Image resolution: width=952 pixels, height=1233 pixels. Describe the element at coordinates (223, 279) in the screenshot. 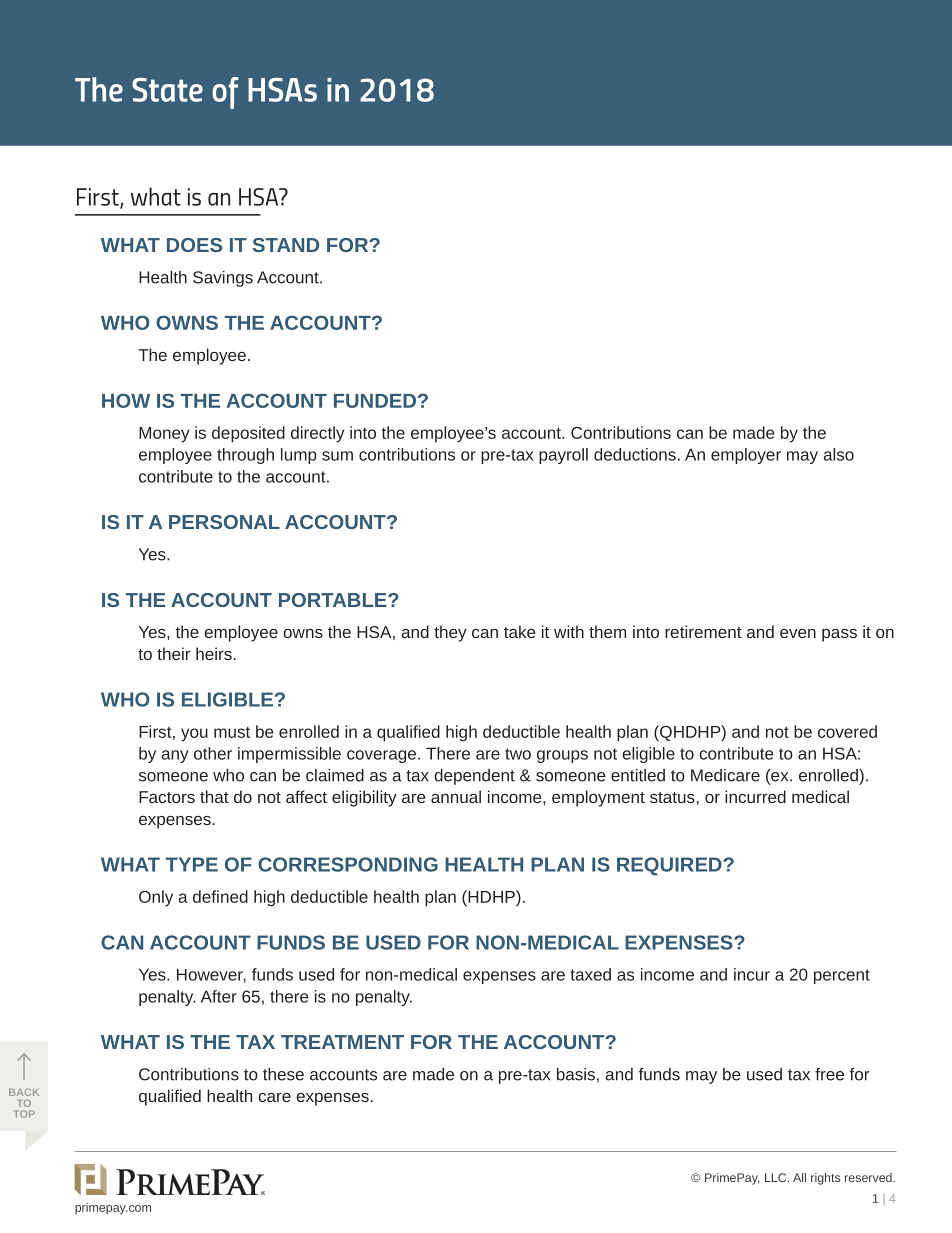

I see `Savings` at that location.
